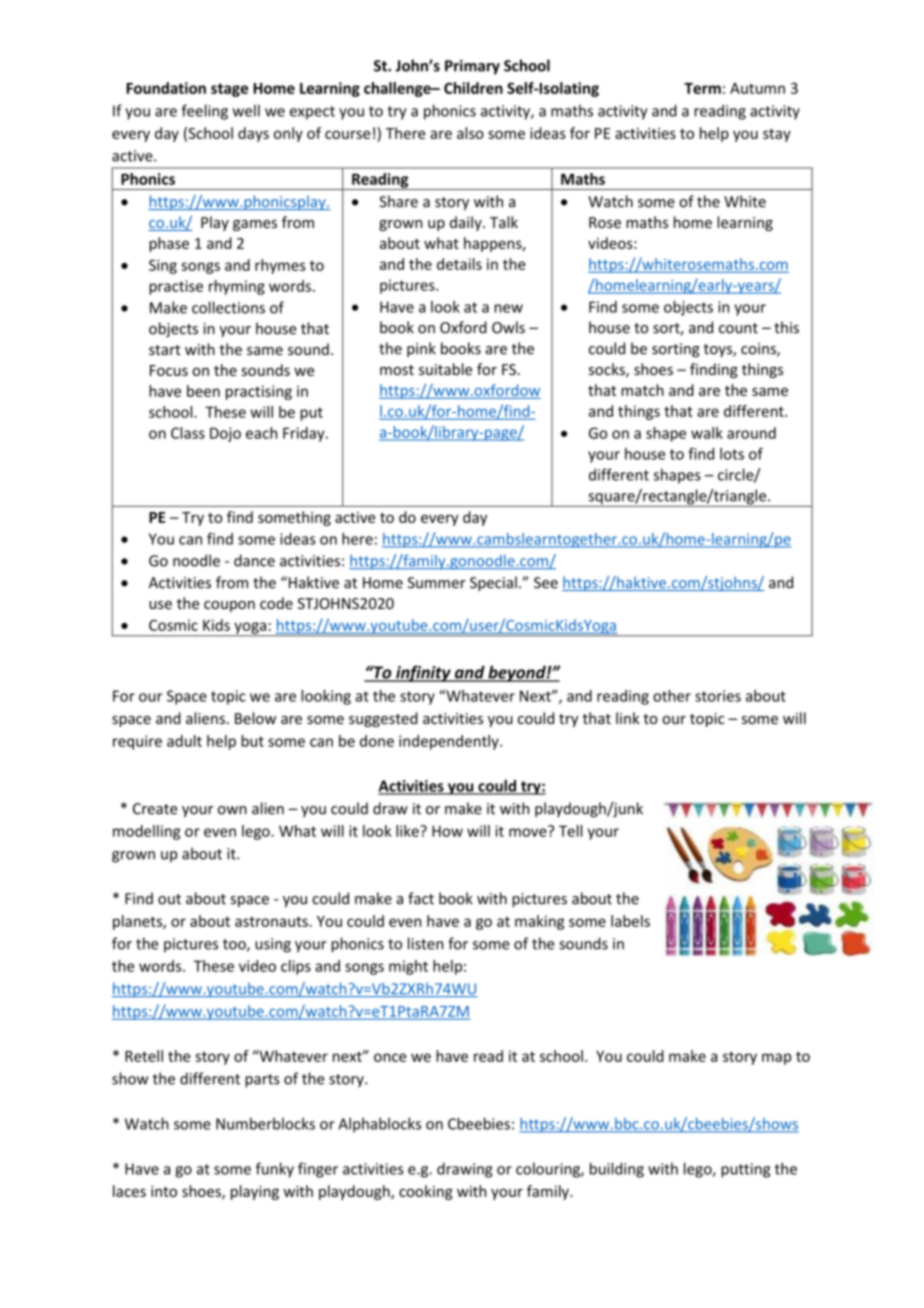  Describe the element at coordinates (426, 1192) in the screenshot. I see `cooking` at that location.
